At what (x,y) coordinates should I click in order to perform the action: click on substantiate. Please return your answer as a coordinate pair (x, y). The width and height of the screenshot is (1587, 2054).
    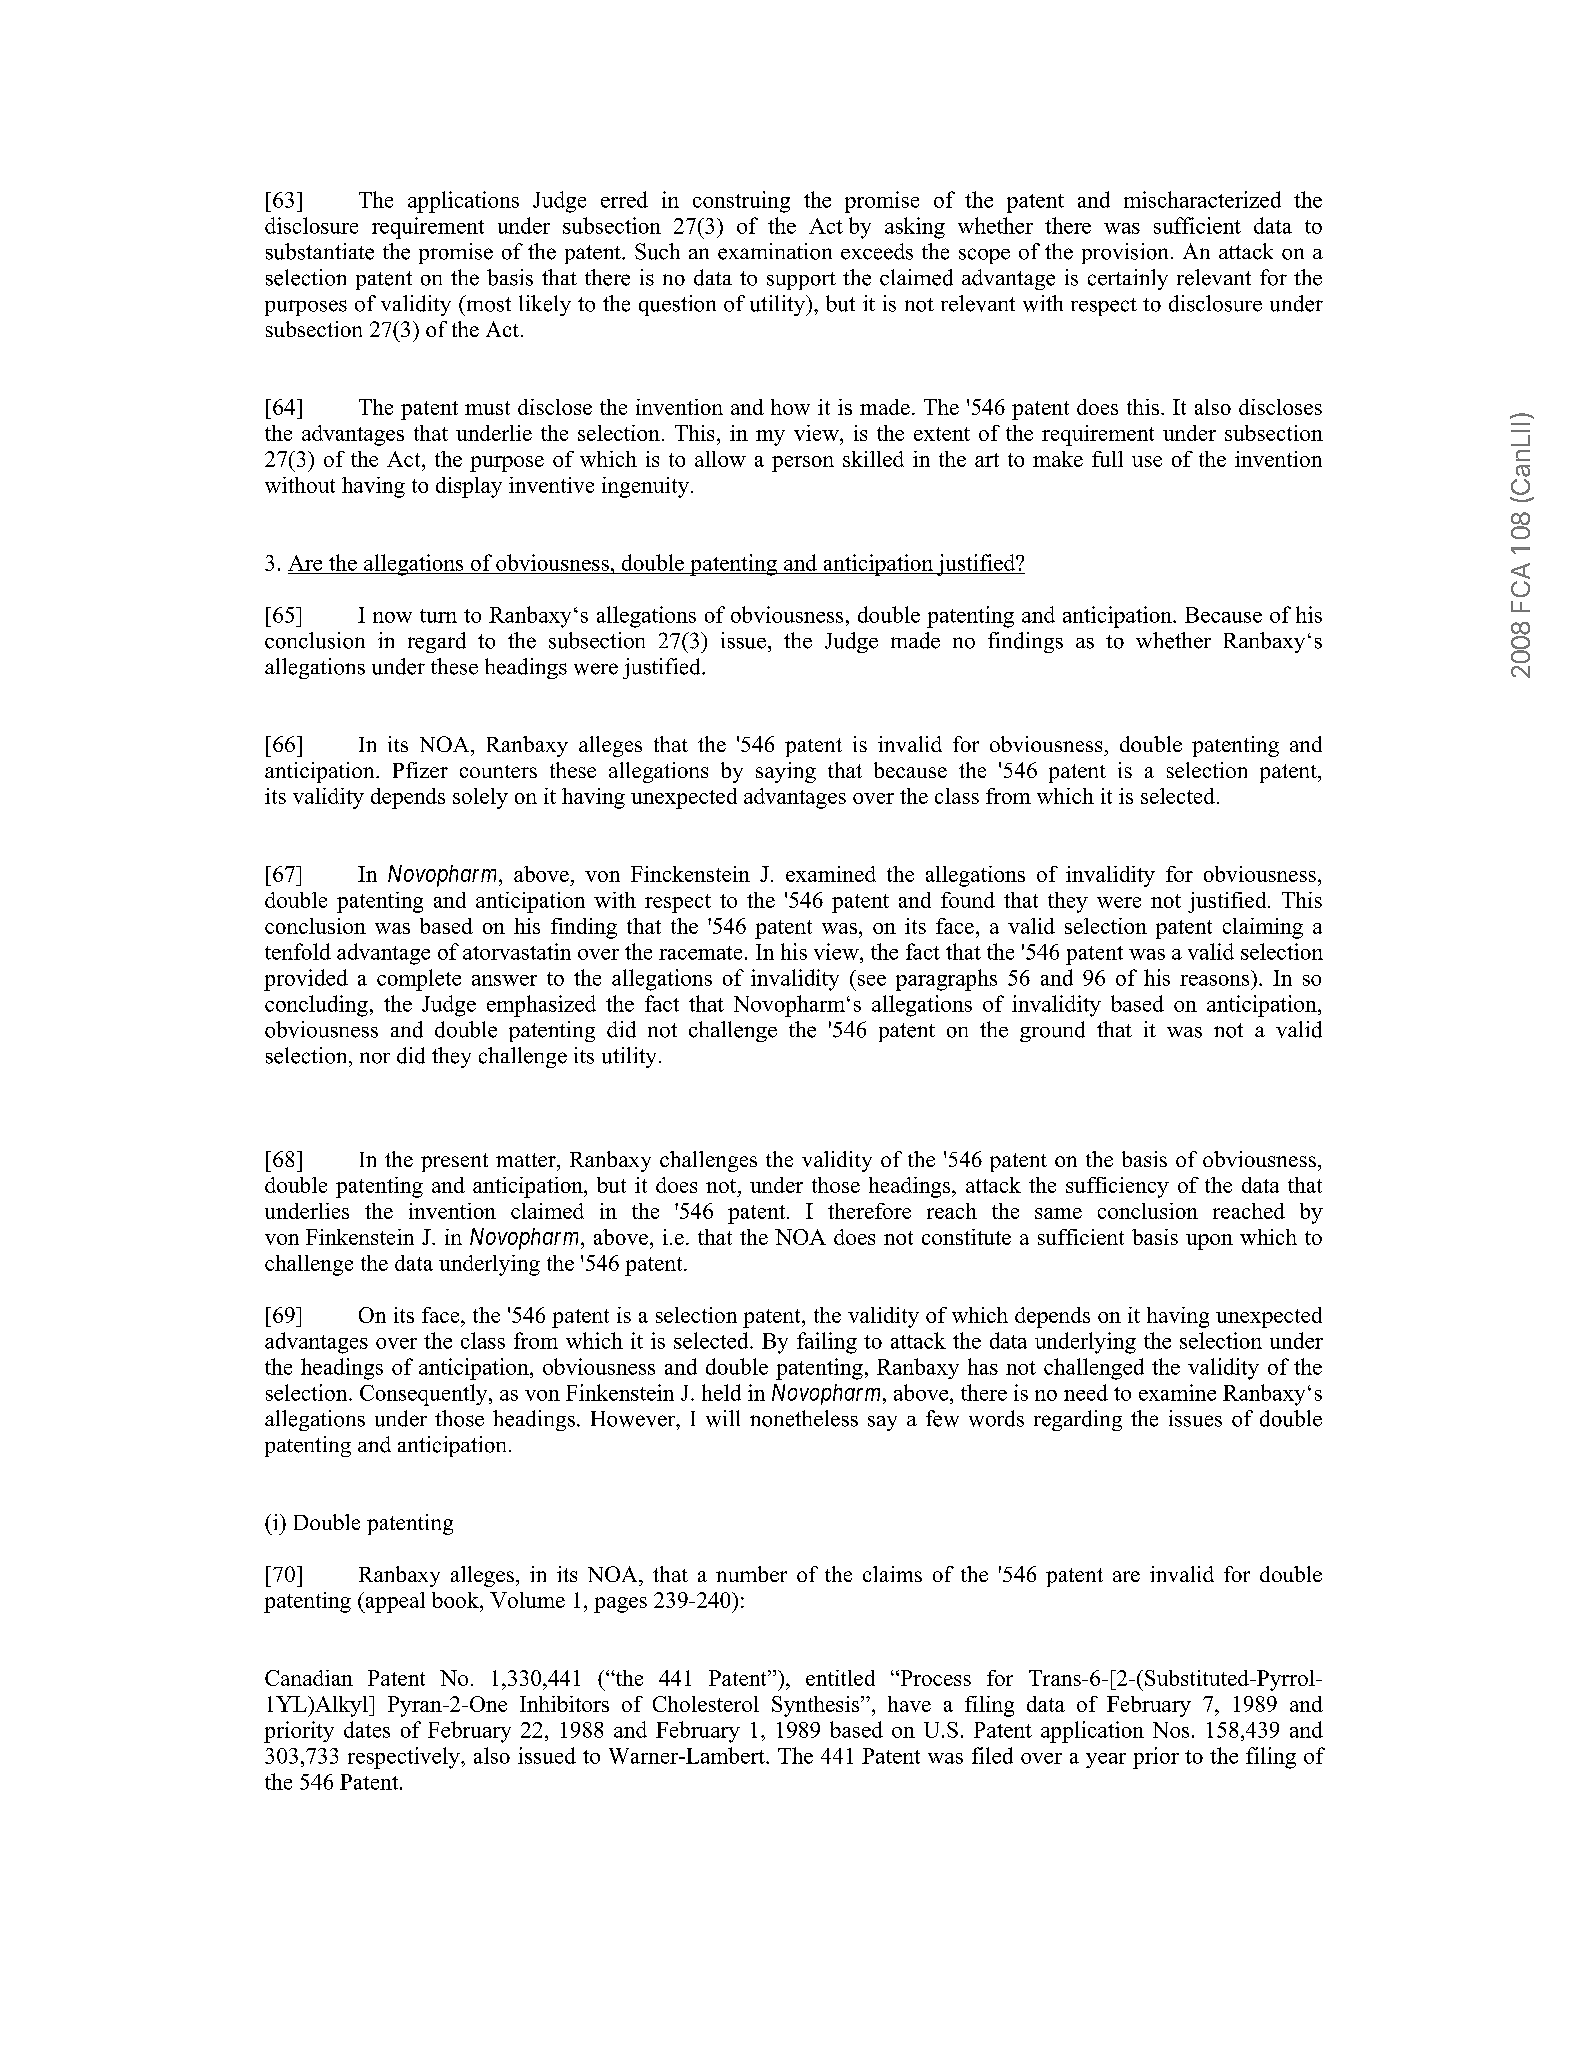
    Looking at the image, I should click on (320, 251).
